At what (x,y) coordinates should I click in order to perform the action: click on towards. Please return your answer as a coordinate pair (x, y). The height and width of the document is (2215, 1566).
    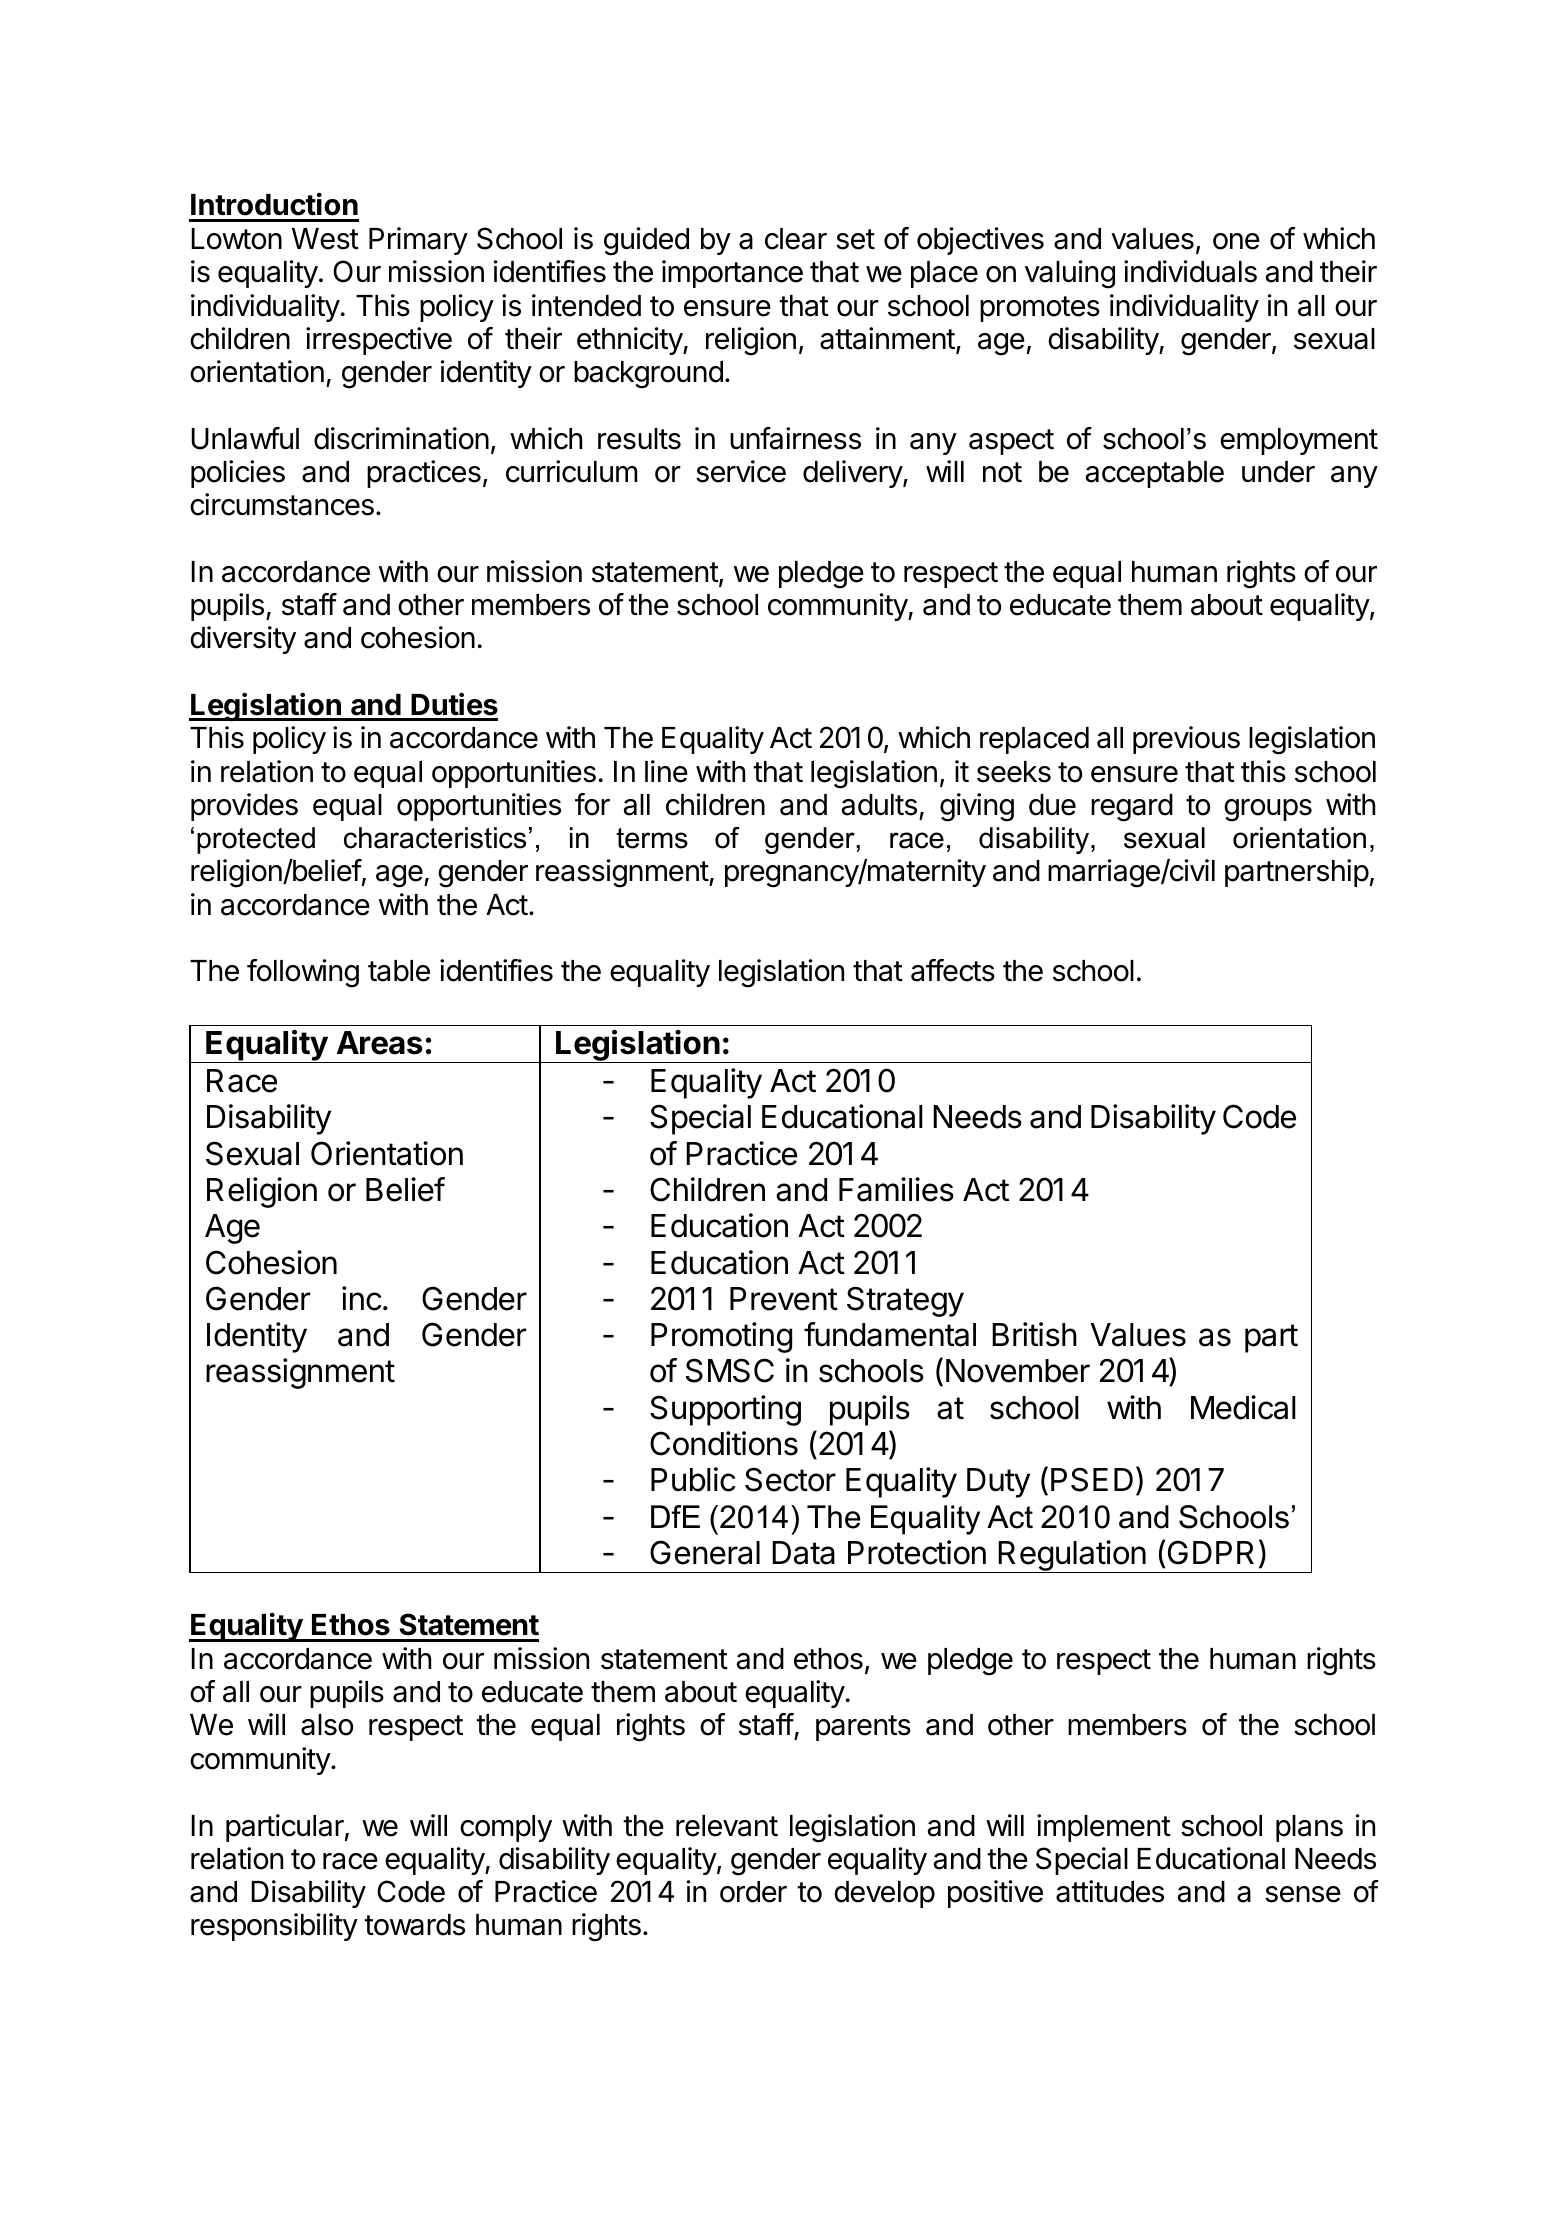
    Looking at the image, I should click on (414, 1925).
